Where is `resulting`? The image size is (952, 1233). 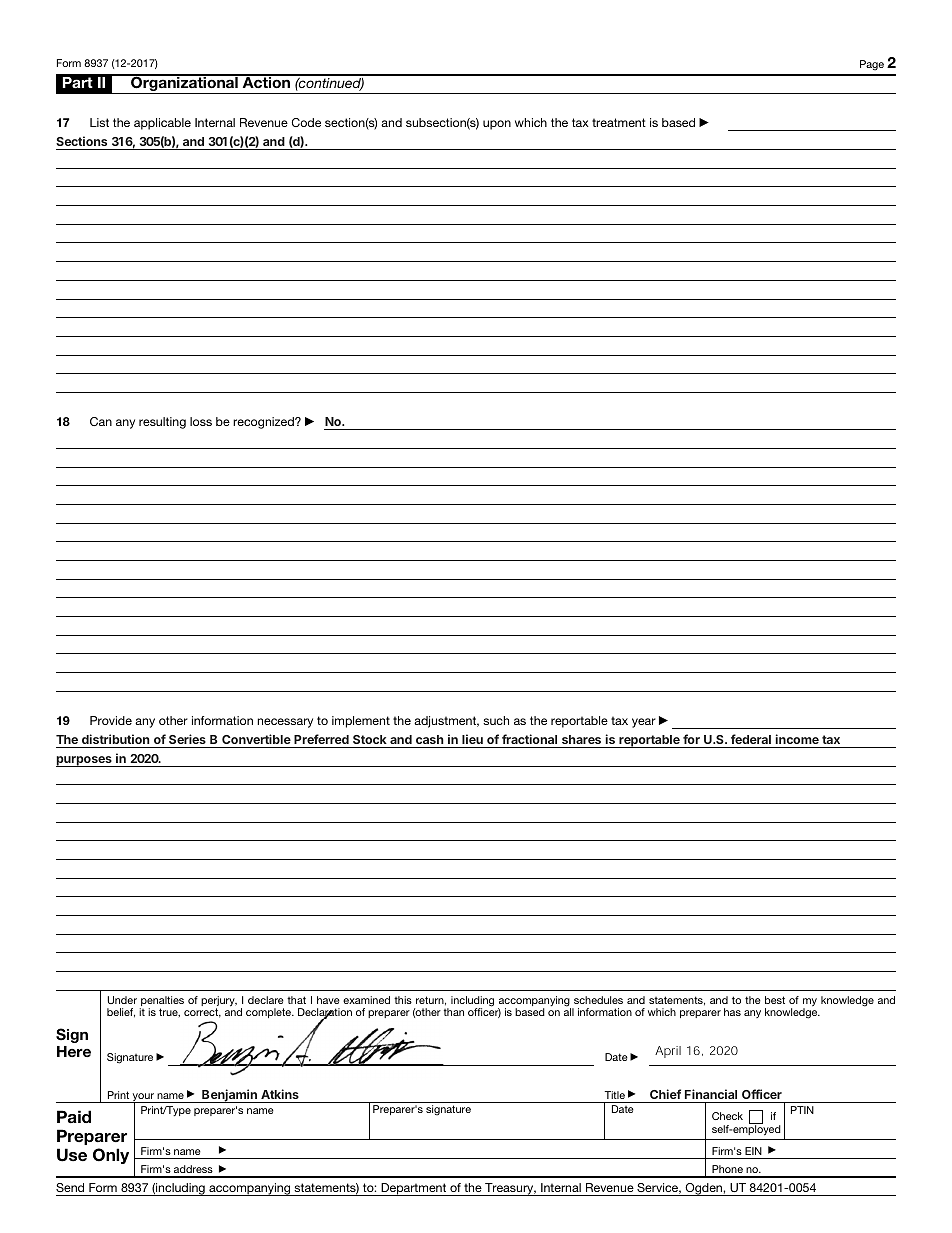
resulting is located at coordinates (162, 423).
